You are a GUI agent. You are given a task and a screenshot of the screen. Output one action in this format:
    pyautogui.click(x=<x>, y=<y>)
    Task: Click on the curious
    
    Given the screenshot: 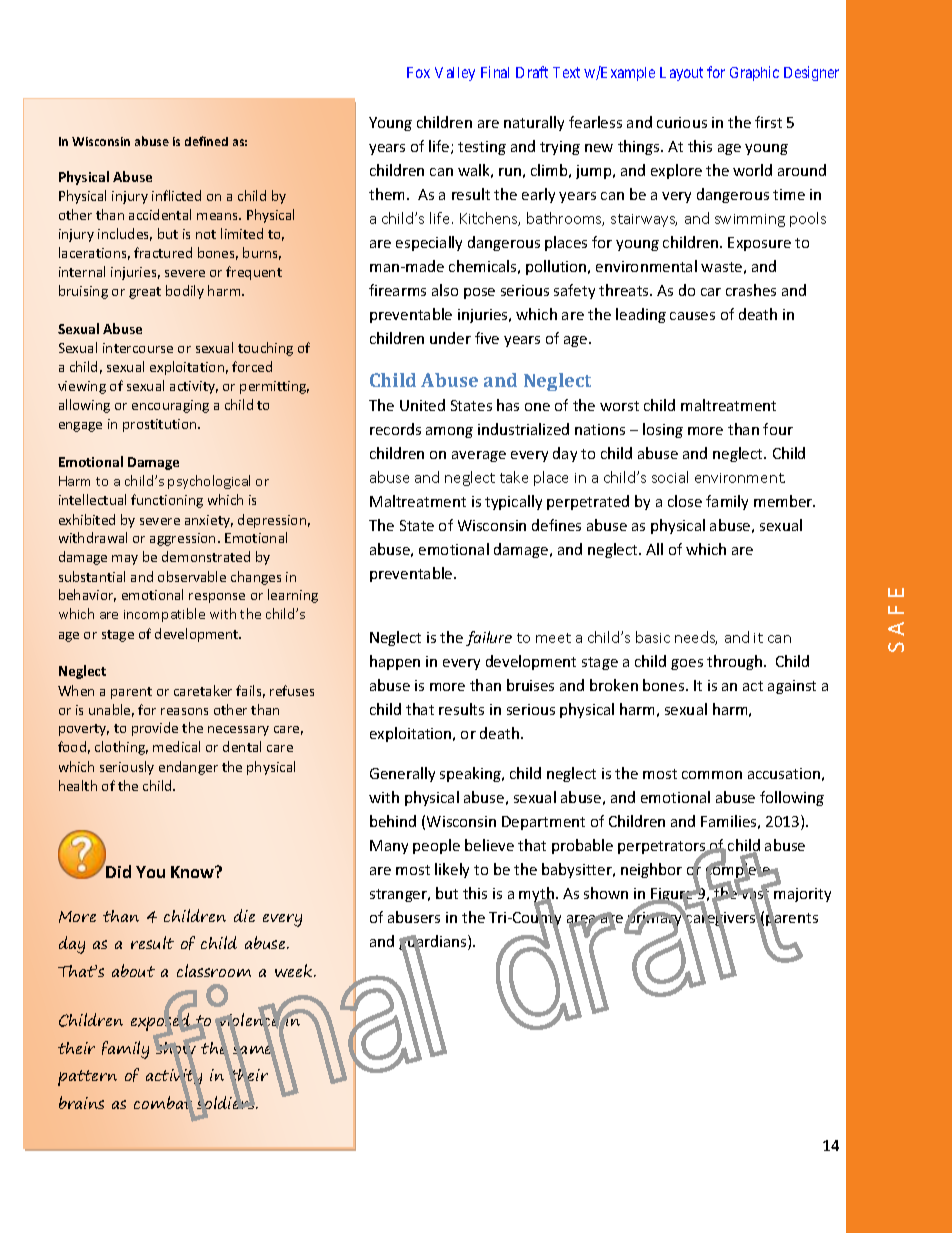 What is the action you would take?
    pyautogui.click(x=682, y=122)
